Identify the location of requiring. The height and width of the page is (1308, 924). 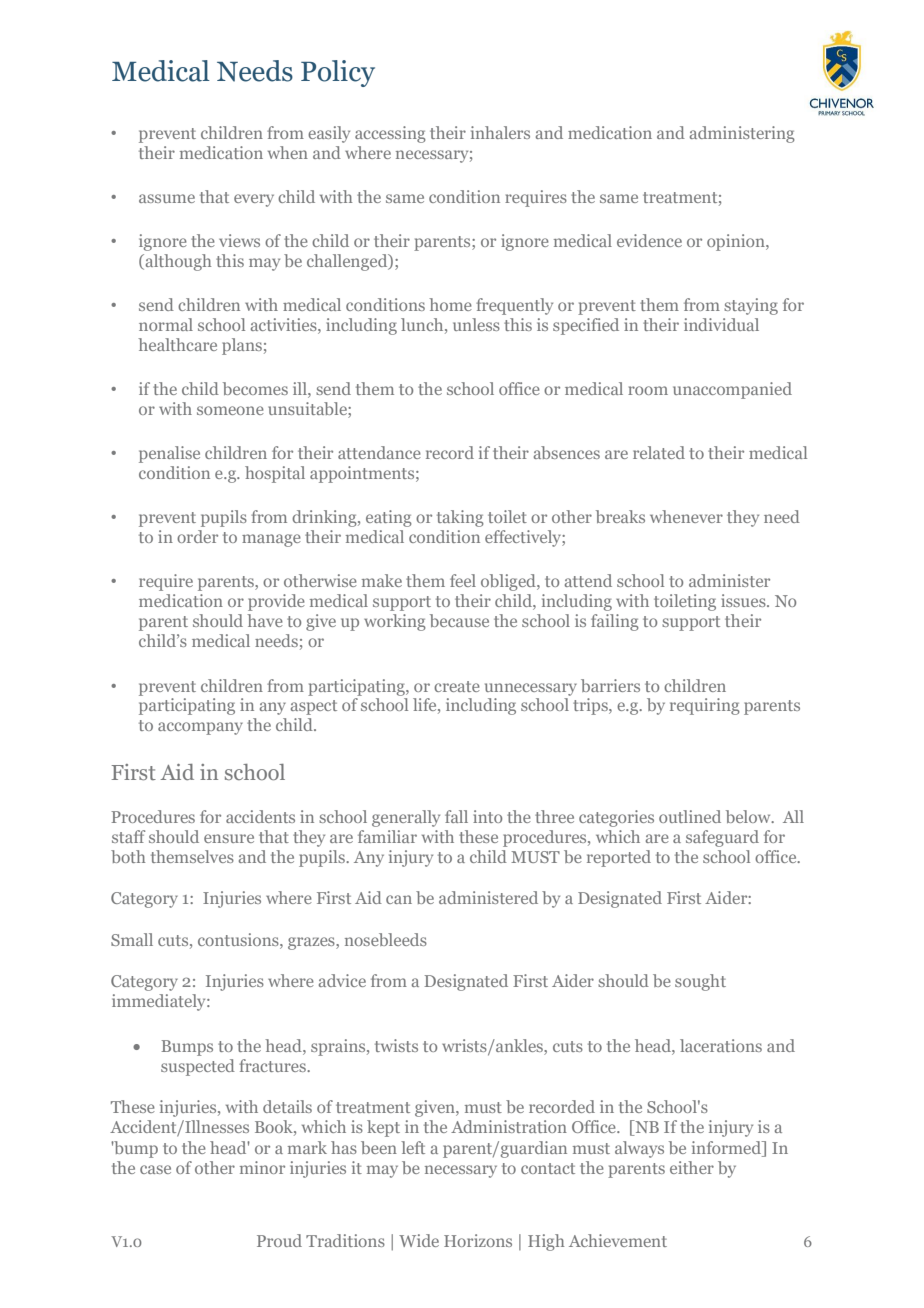
(705, 706).
